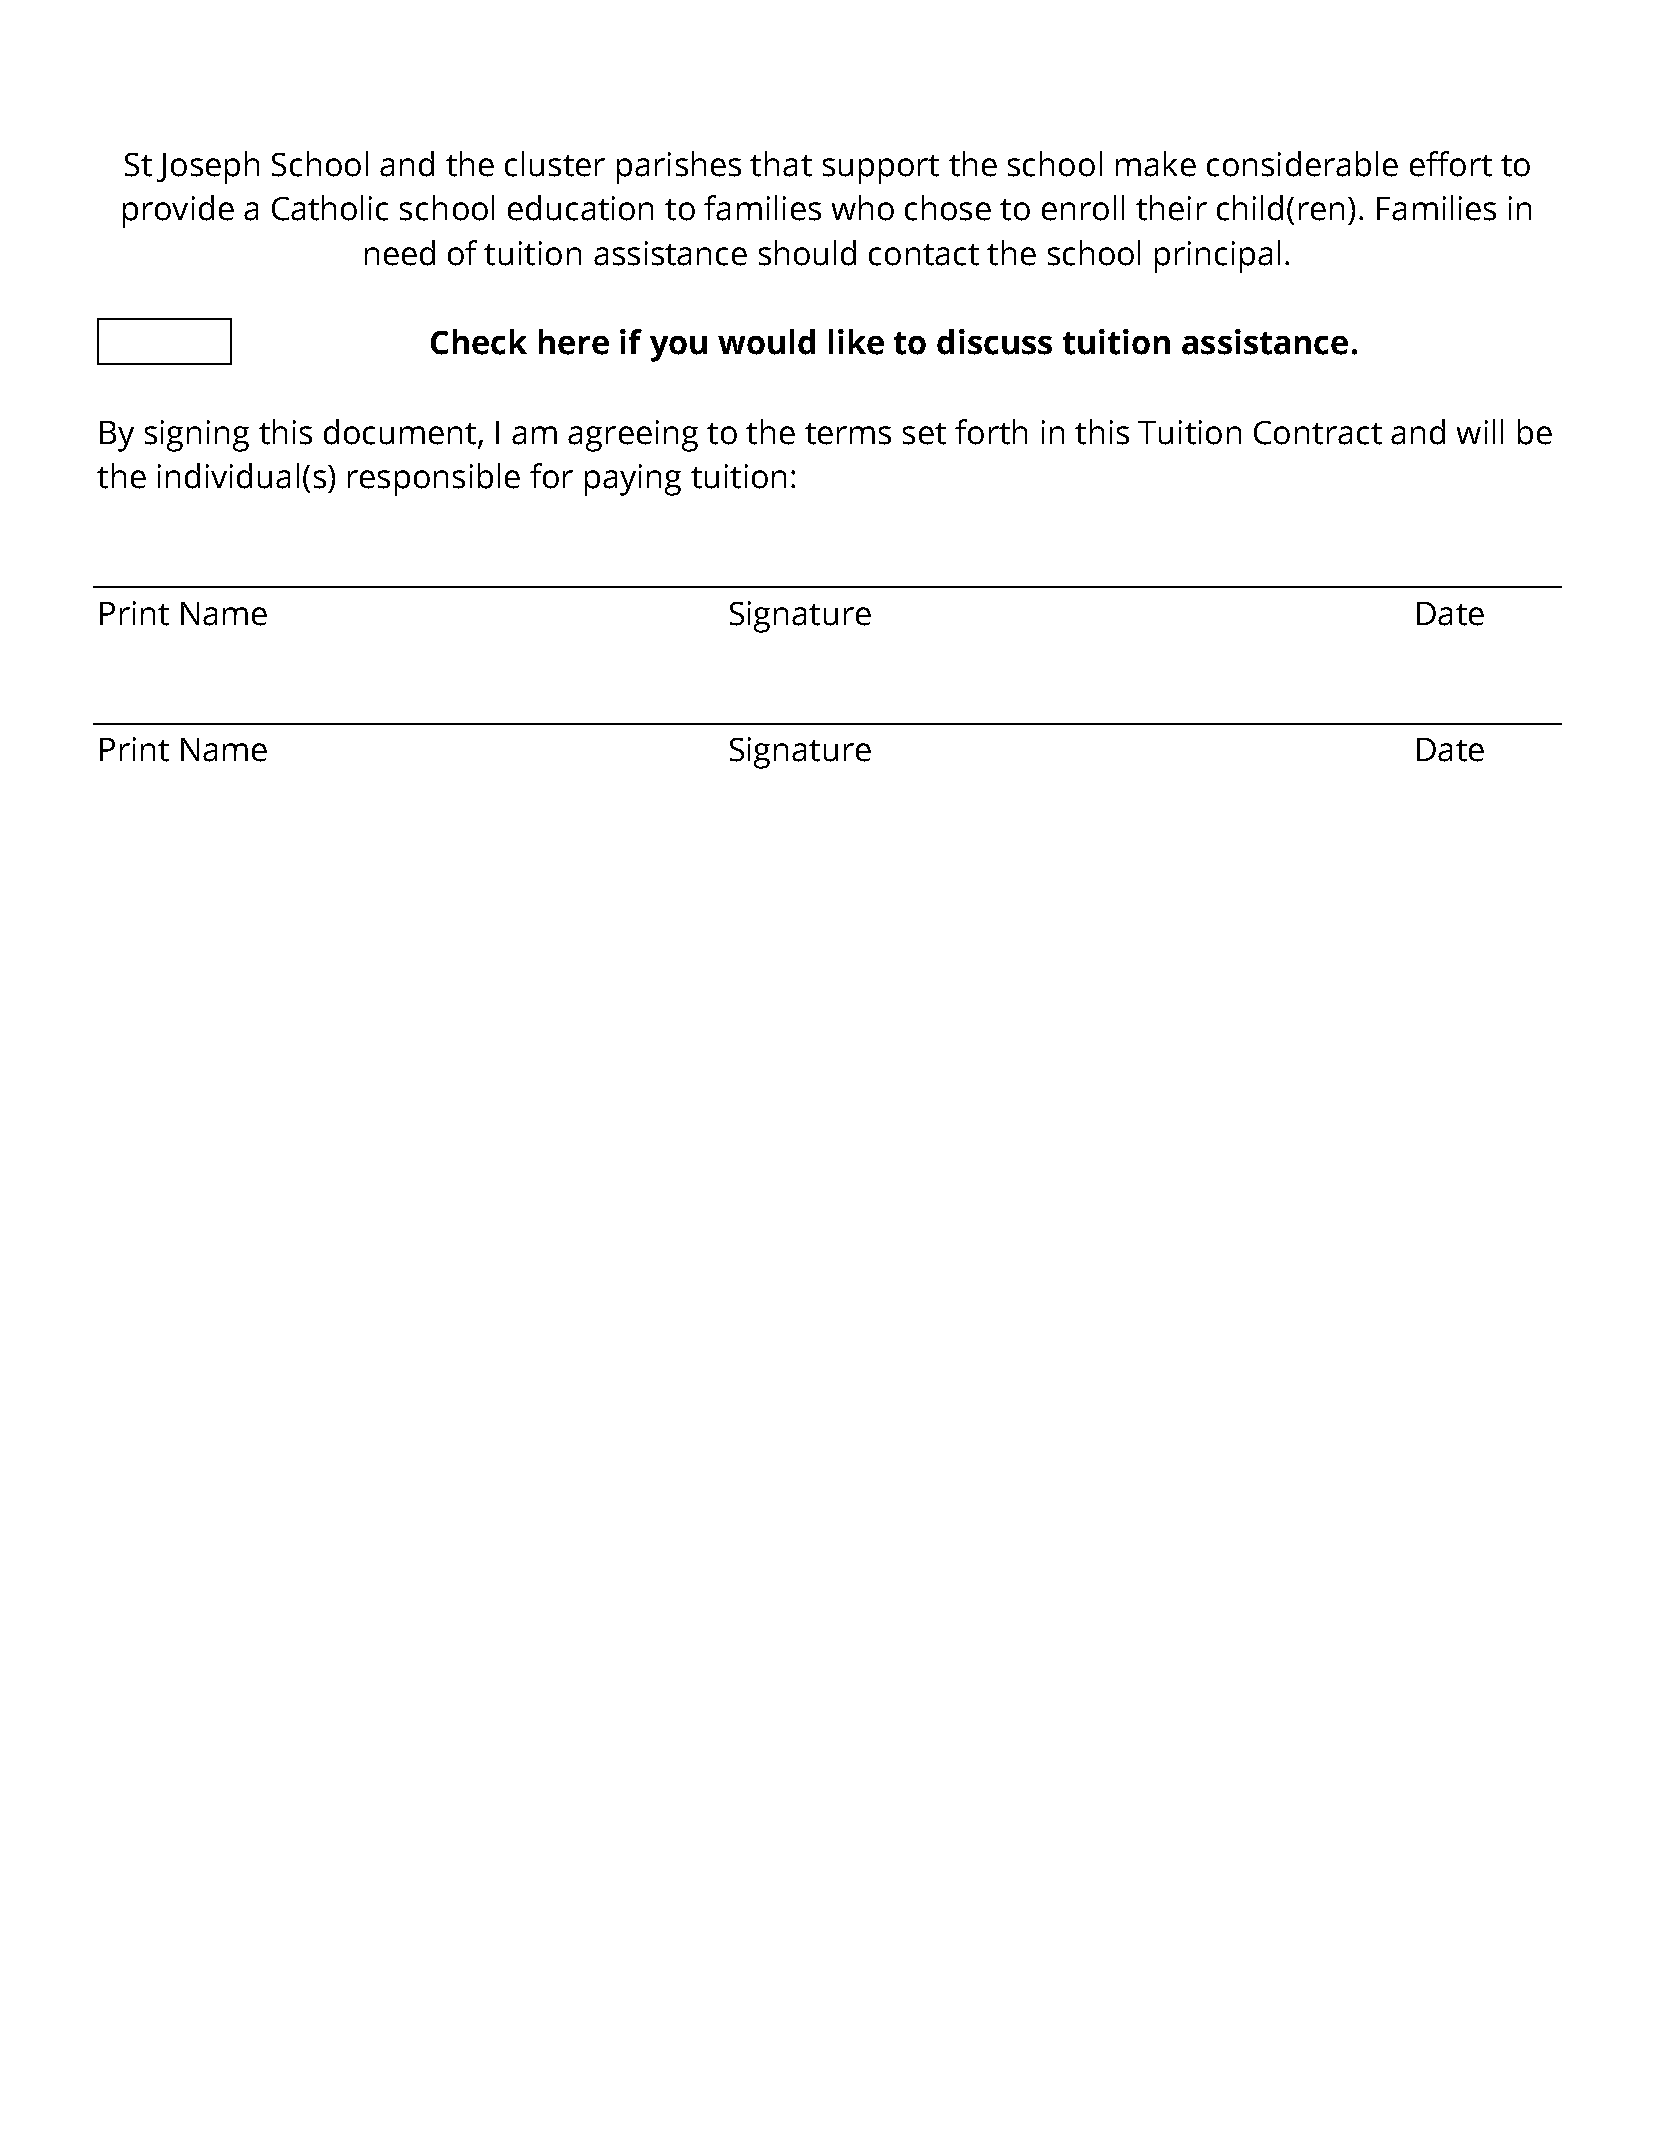  Describe the element at coordinates (994, 342) in the page. I see `discuss` at that location.
